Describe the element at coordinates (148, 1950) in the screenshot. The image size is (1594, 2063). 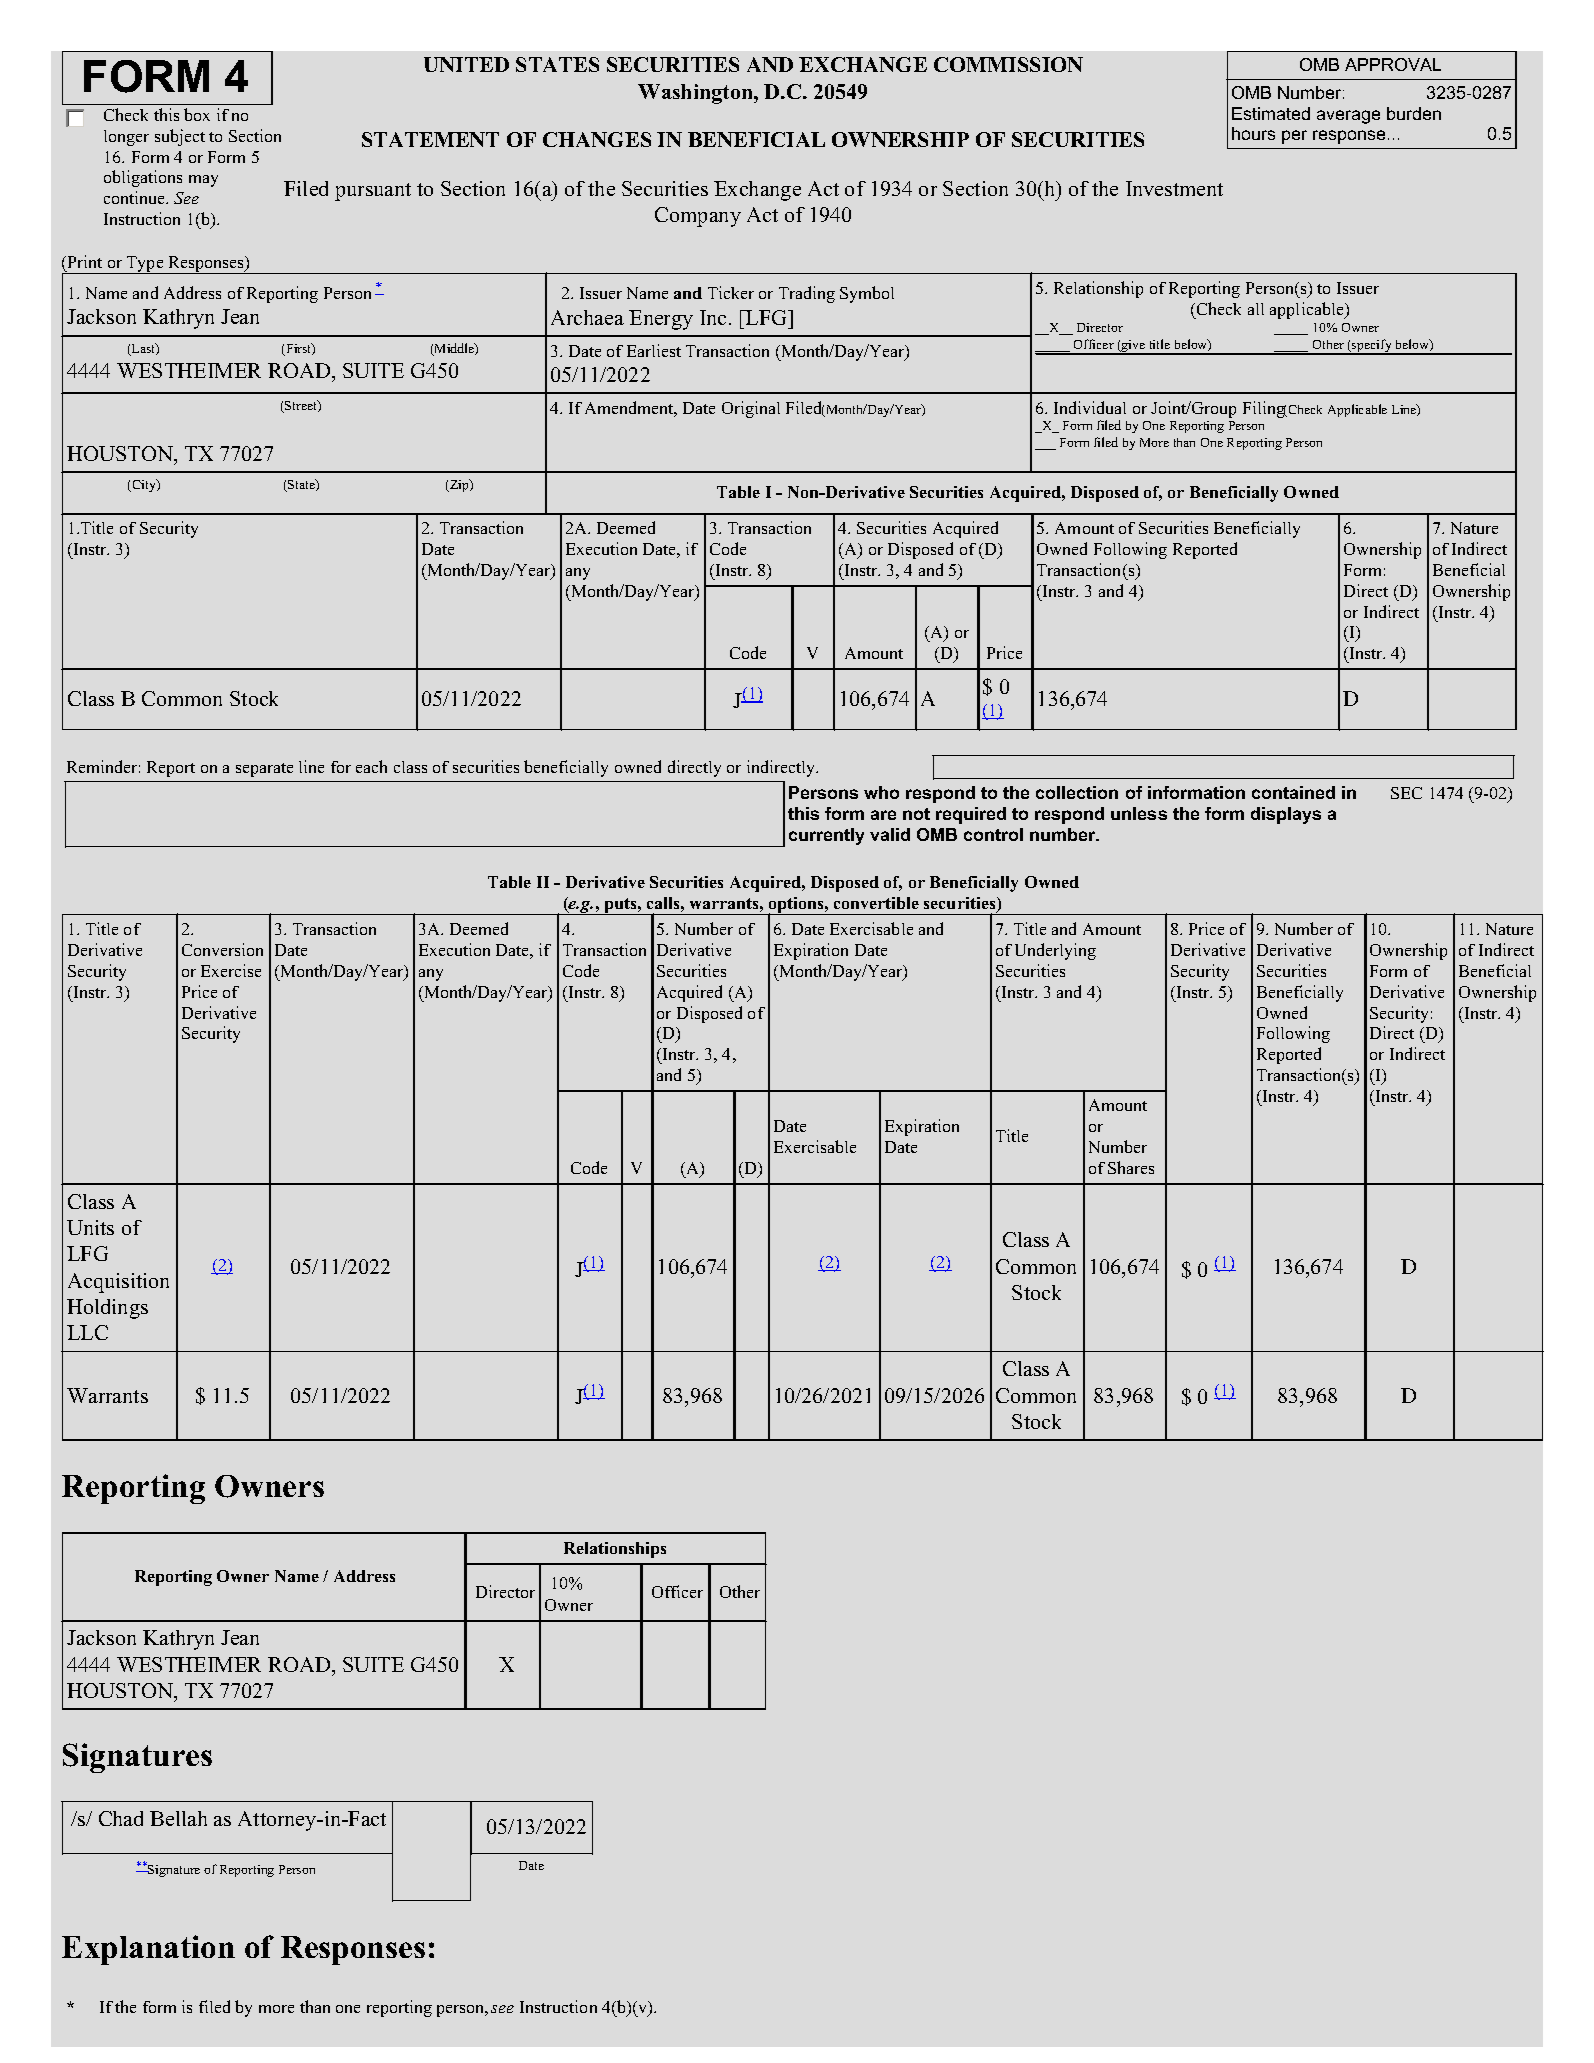
I see `Explanation` at that location.
